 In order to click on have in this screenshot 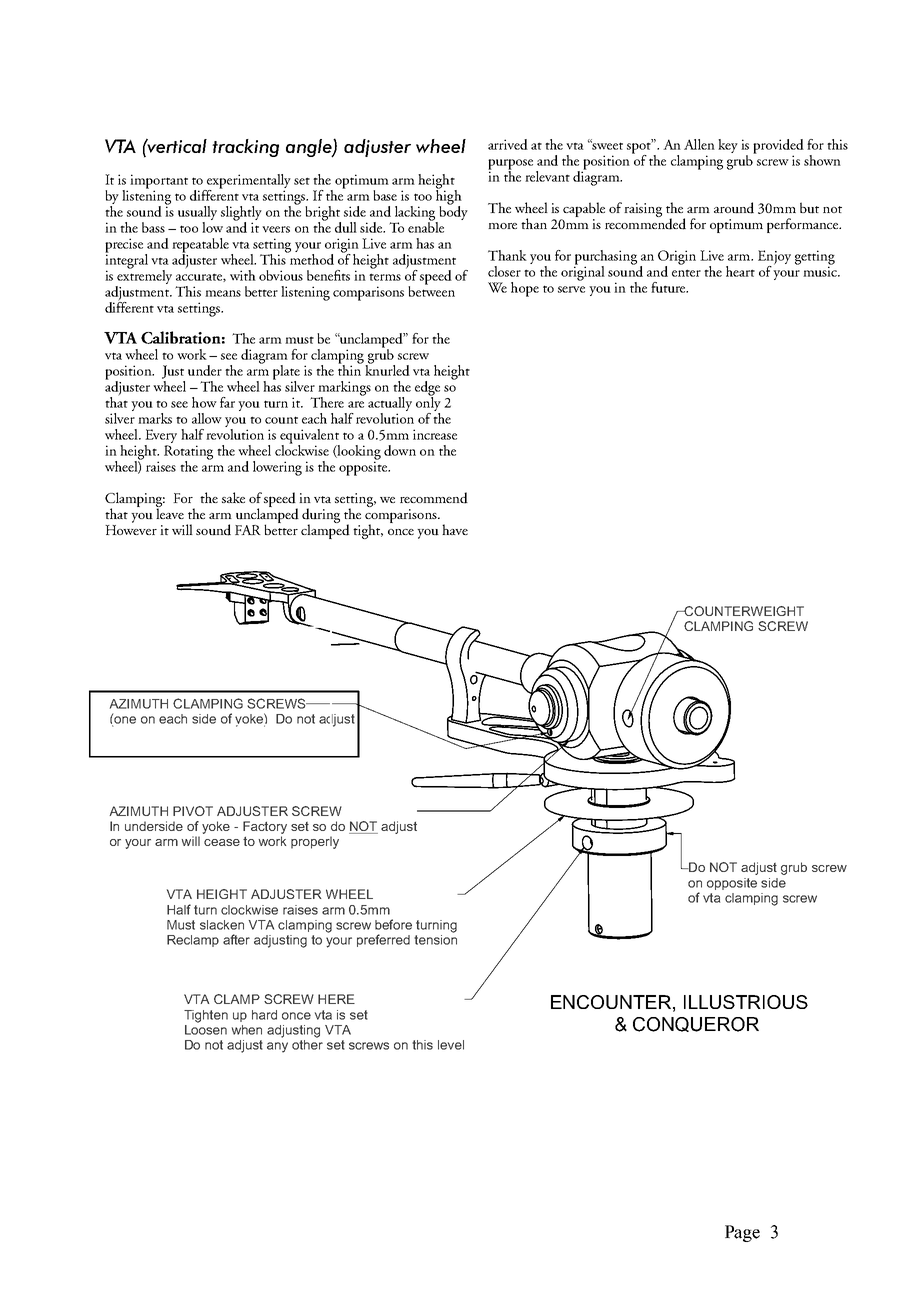, I will do `click(455, 529)`.
